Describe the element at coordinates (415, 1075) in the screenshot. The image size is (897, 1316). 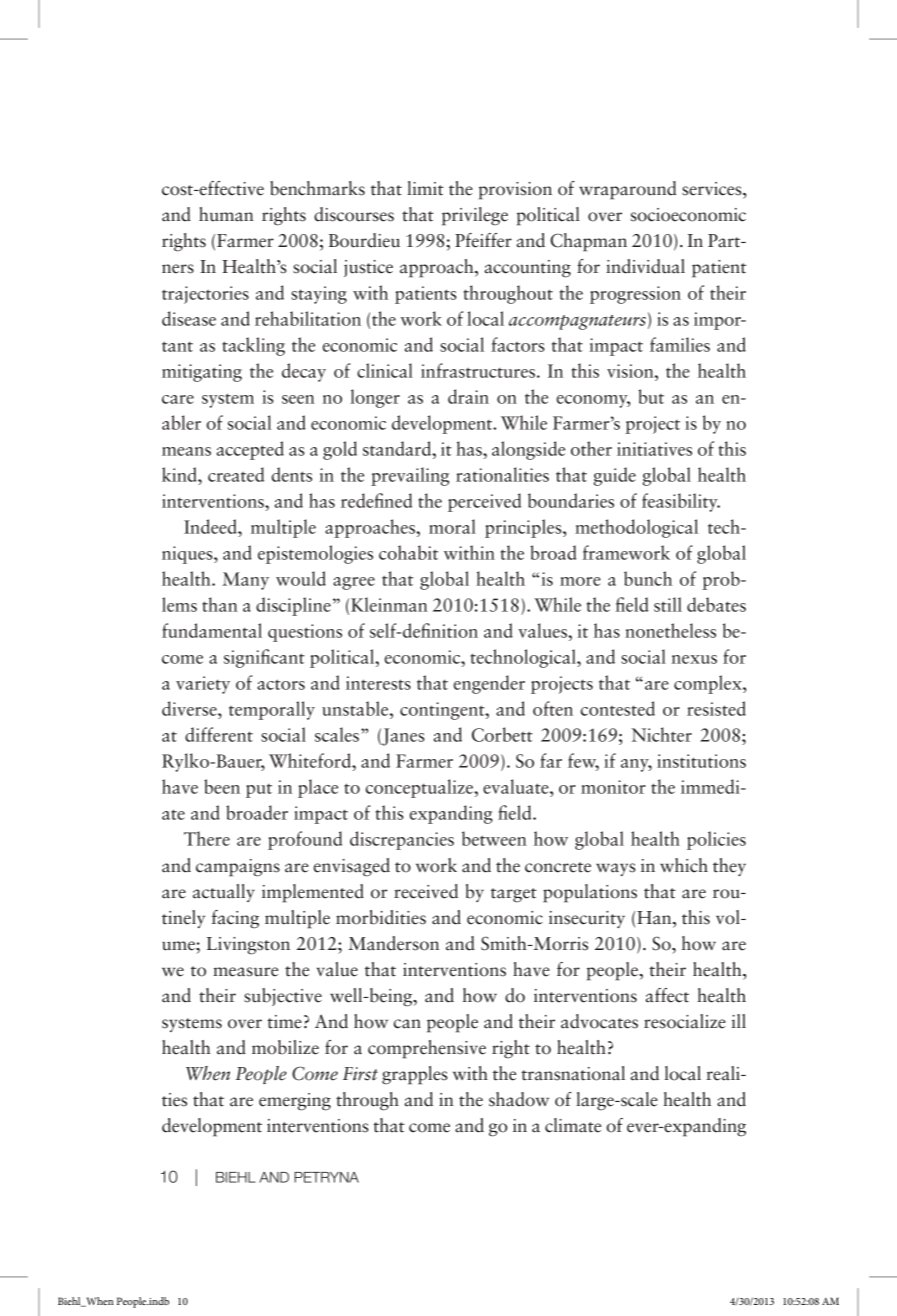
I see `grapples` at that location.
